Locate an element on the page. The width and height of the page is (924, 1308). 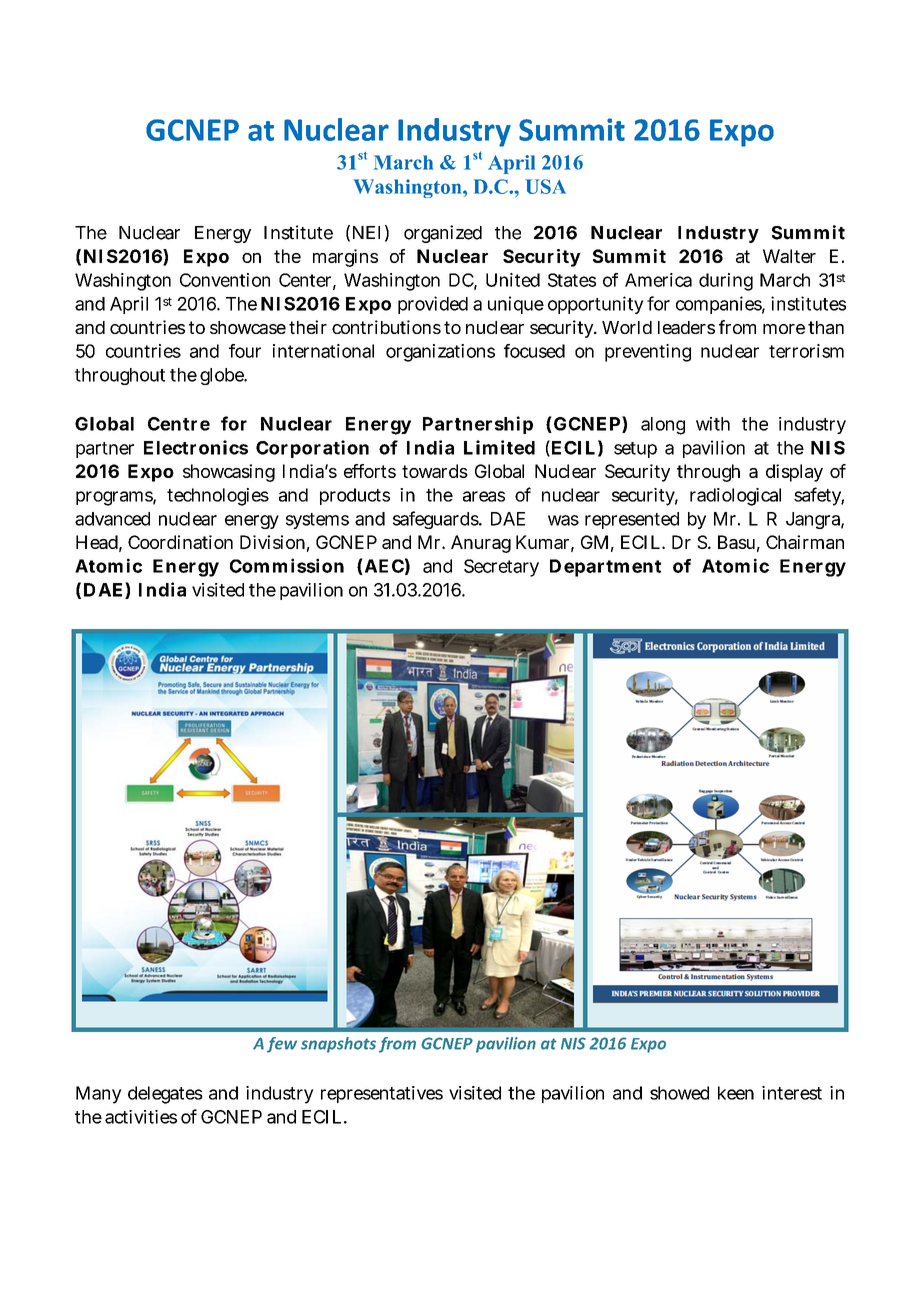
Commission is located at coordinates (287, 565).
